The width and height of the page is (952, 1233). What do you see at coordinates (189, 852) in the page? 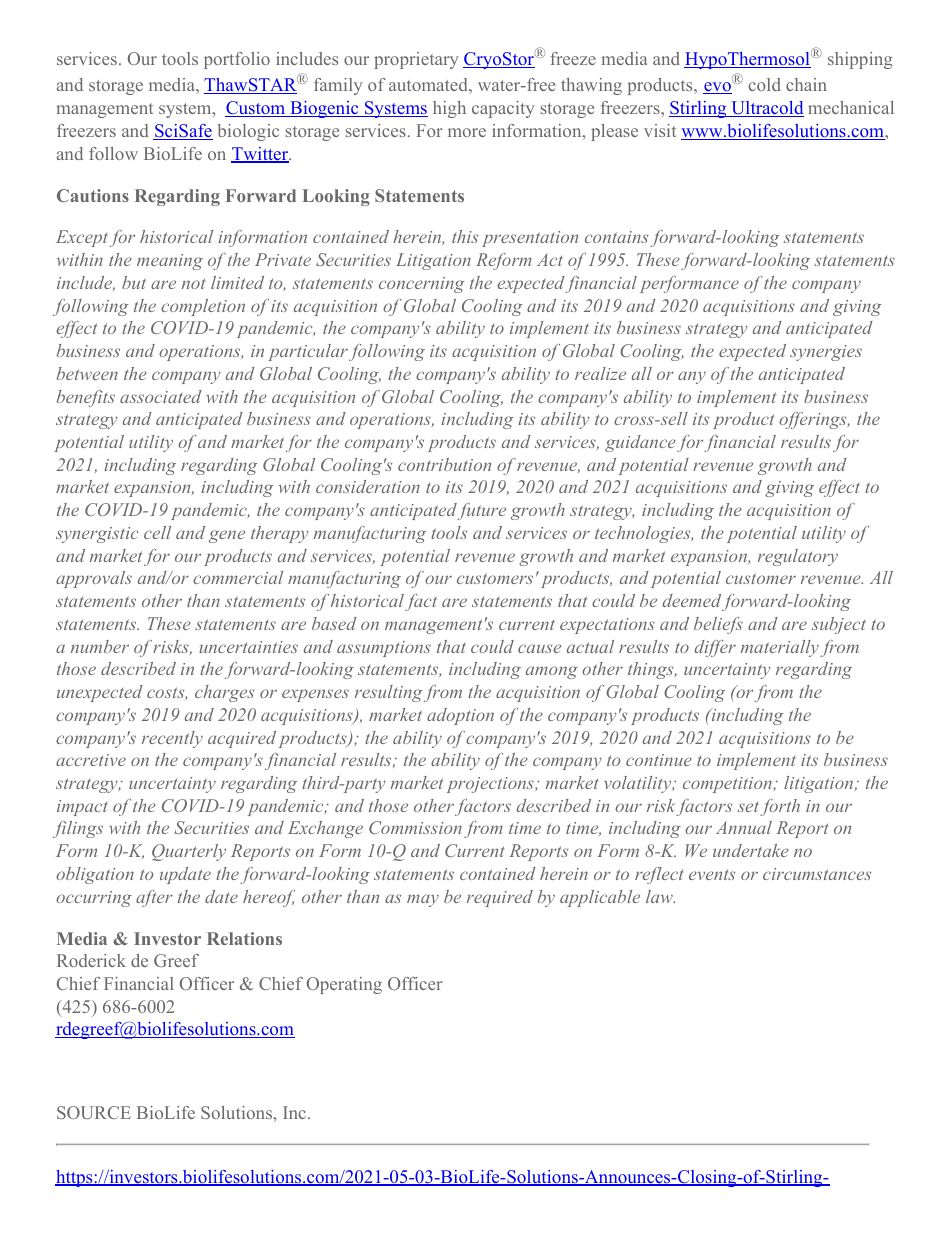
I see `Quarterly` at bounding box center [189, 852].
